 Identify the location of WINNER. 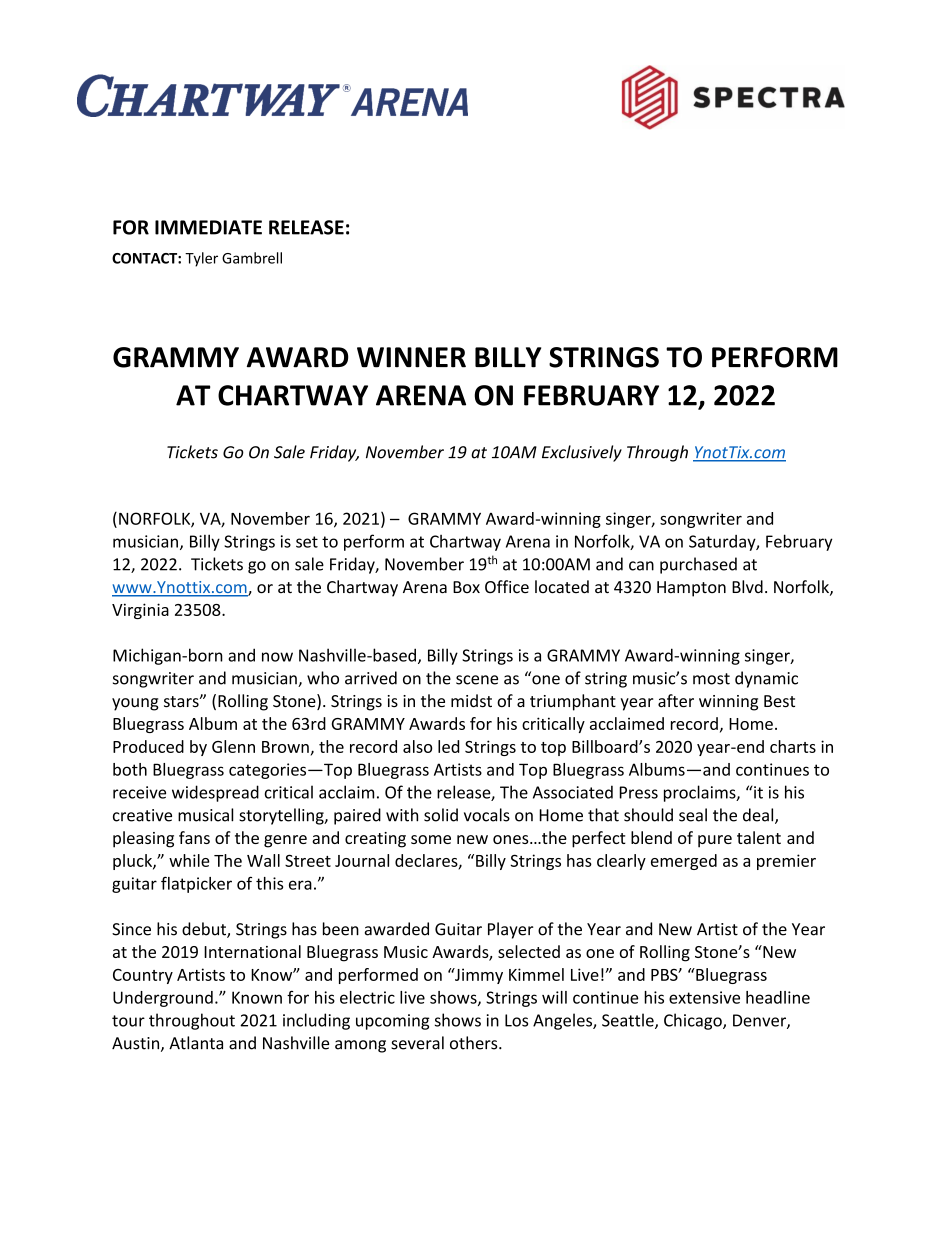
(411, 357).
